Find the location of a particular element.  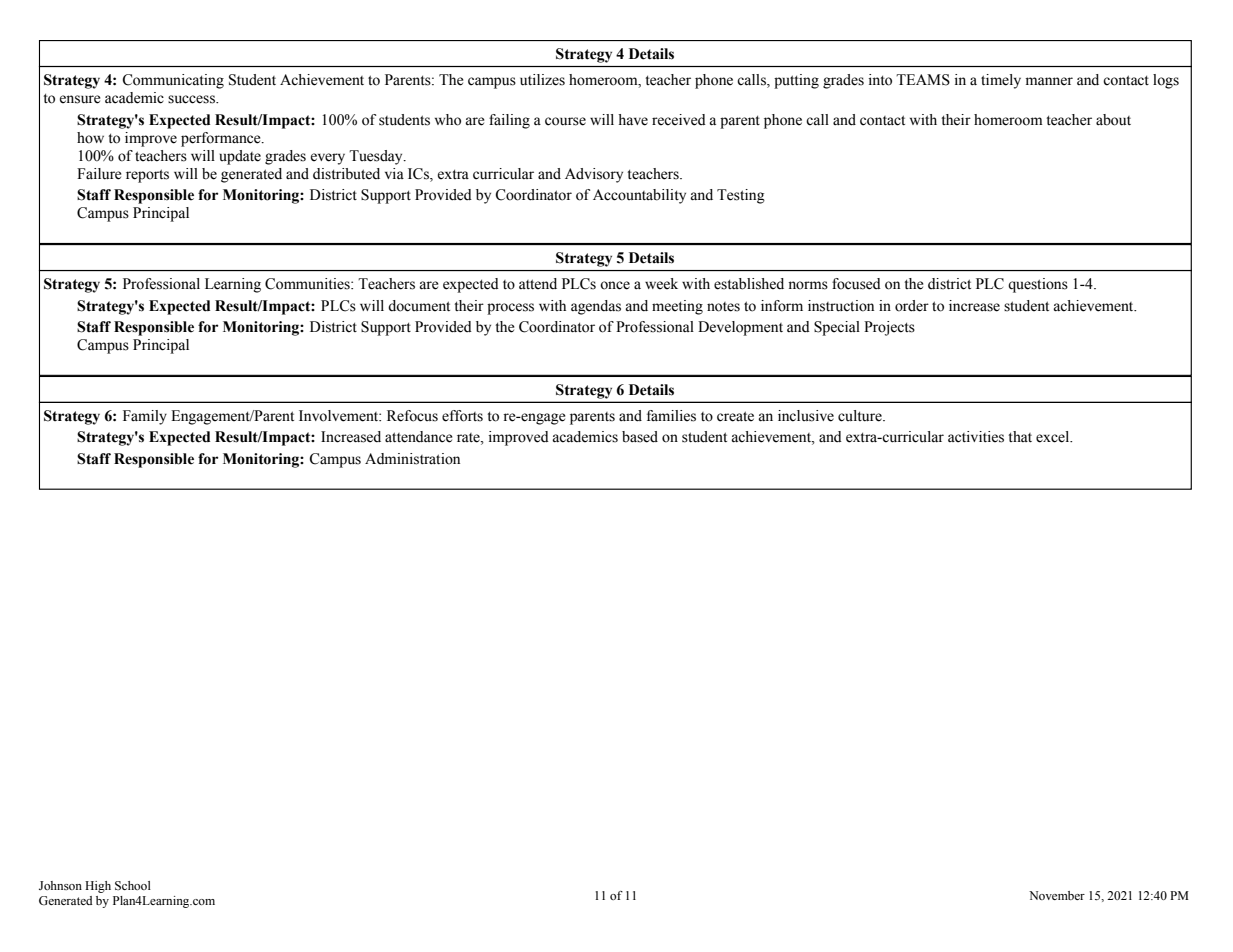

School is located at coordinates (133, 885).
